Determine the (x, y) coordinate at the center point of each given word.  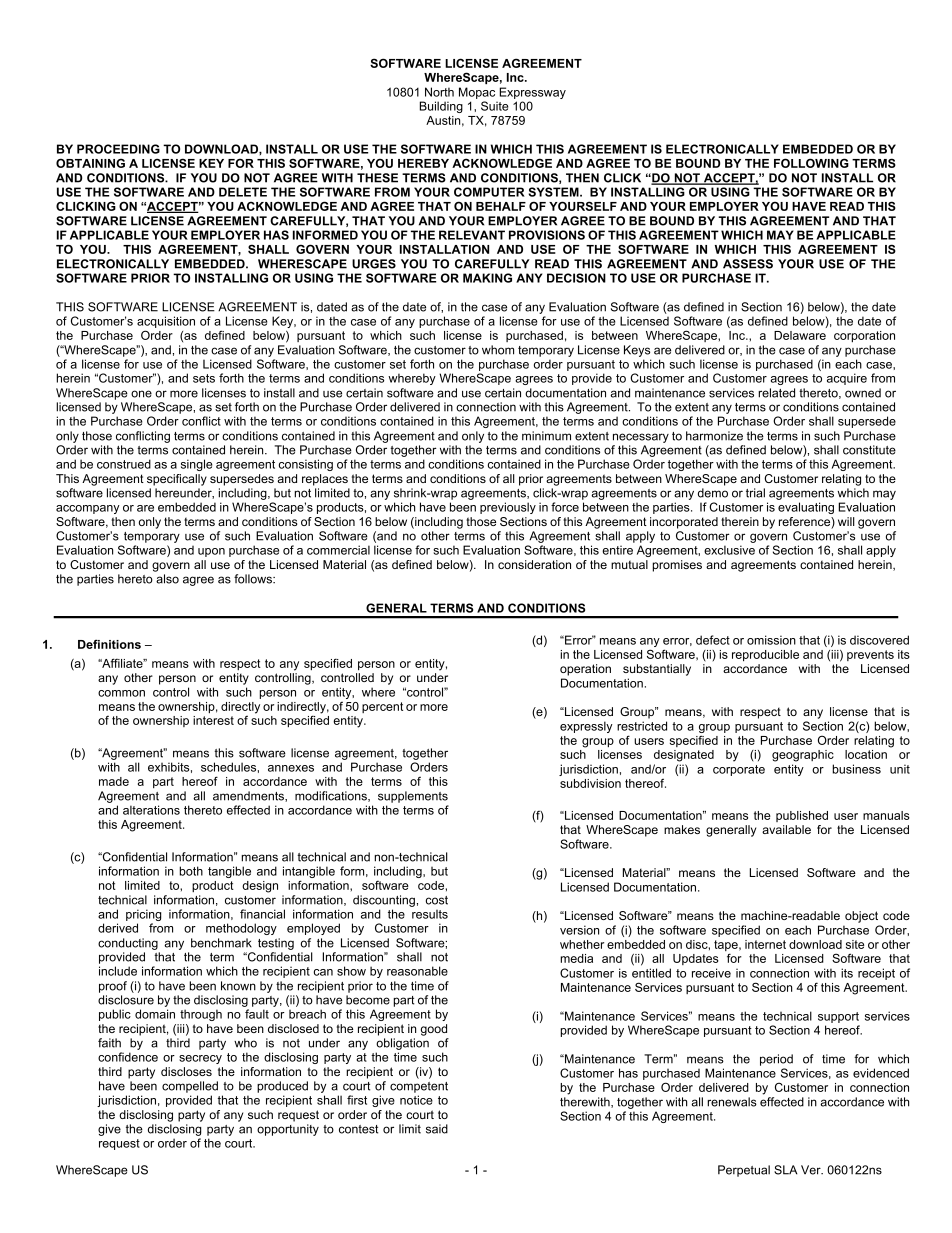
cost (437, 900)
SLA (786, 1170)
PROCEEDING (118, 149)
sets (204, 378)
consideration (534, 564)
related (776, 393)
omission (771, 640)
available (786, 829)
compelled (190, 1087)
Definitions (109, 644)
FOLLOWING (811, 163)
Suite (495, 106)
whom (498, 350)
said (437, 1129)
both (191, 871)
